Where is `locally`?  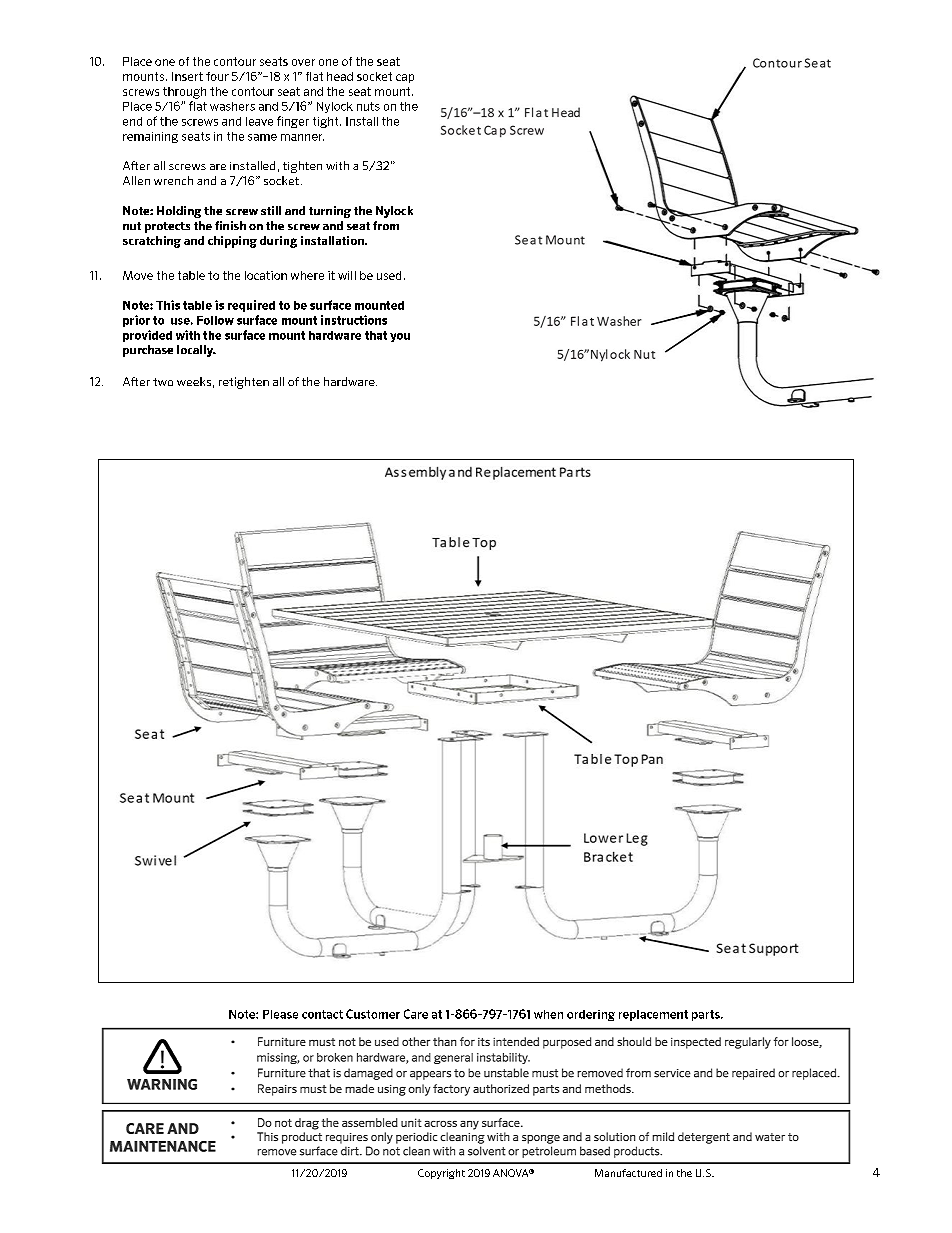 locally is located at coordinates (196, 351).
